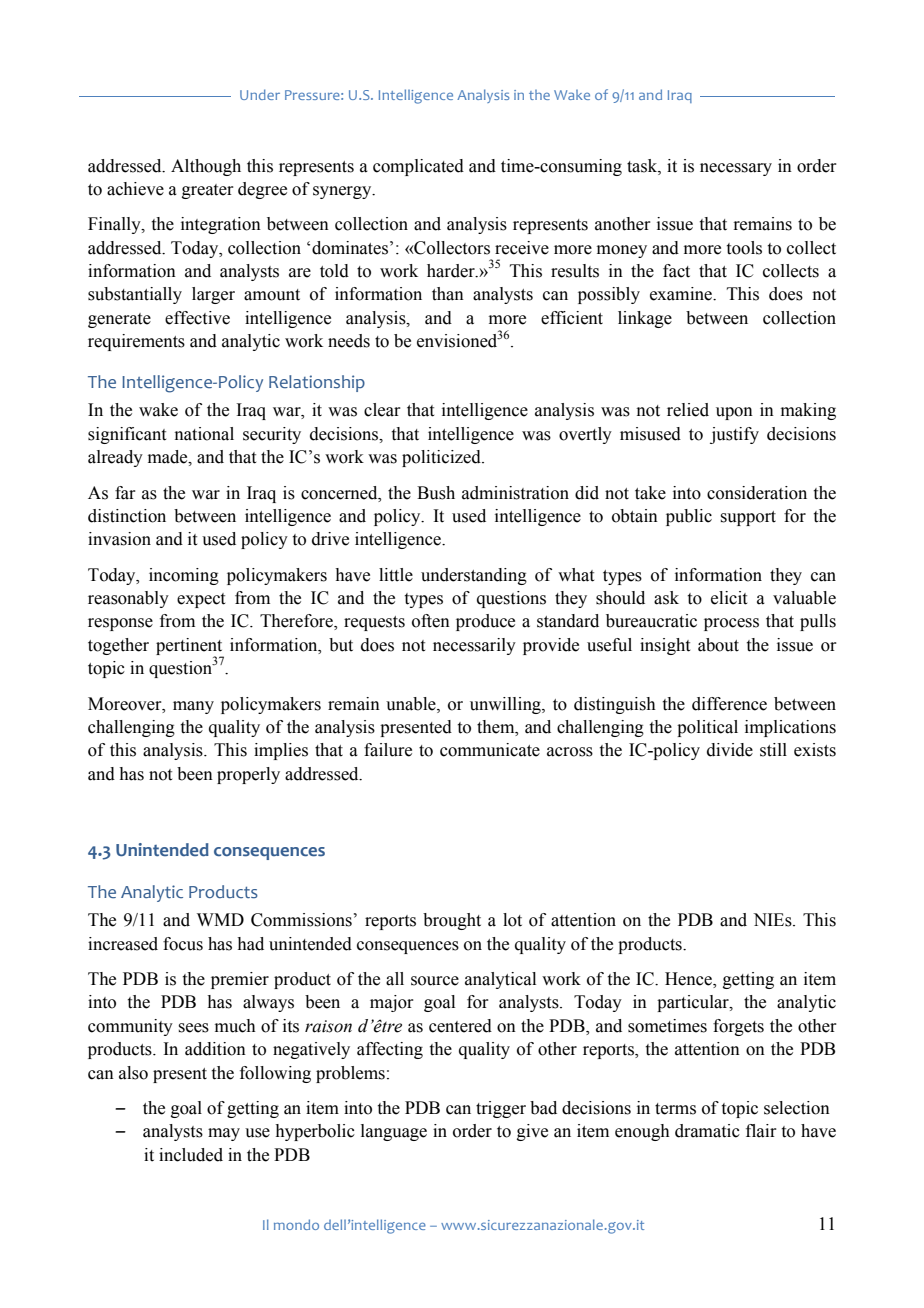 The width and height of the screenshot is (924, 1308). What do you see at coordinates (718, 645) in the screenshot?
I see `about` at bounding box center [718, 645].
